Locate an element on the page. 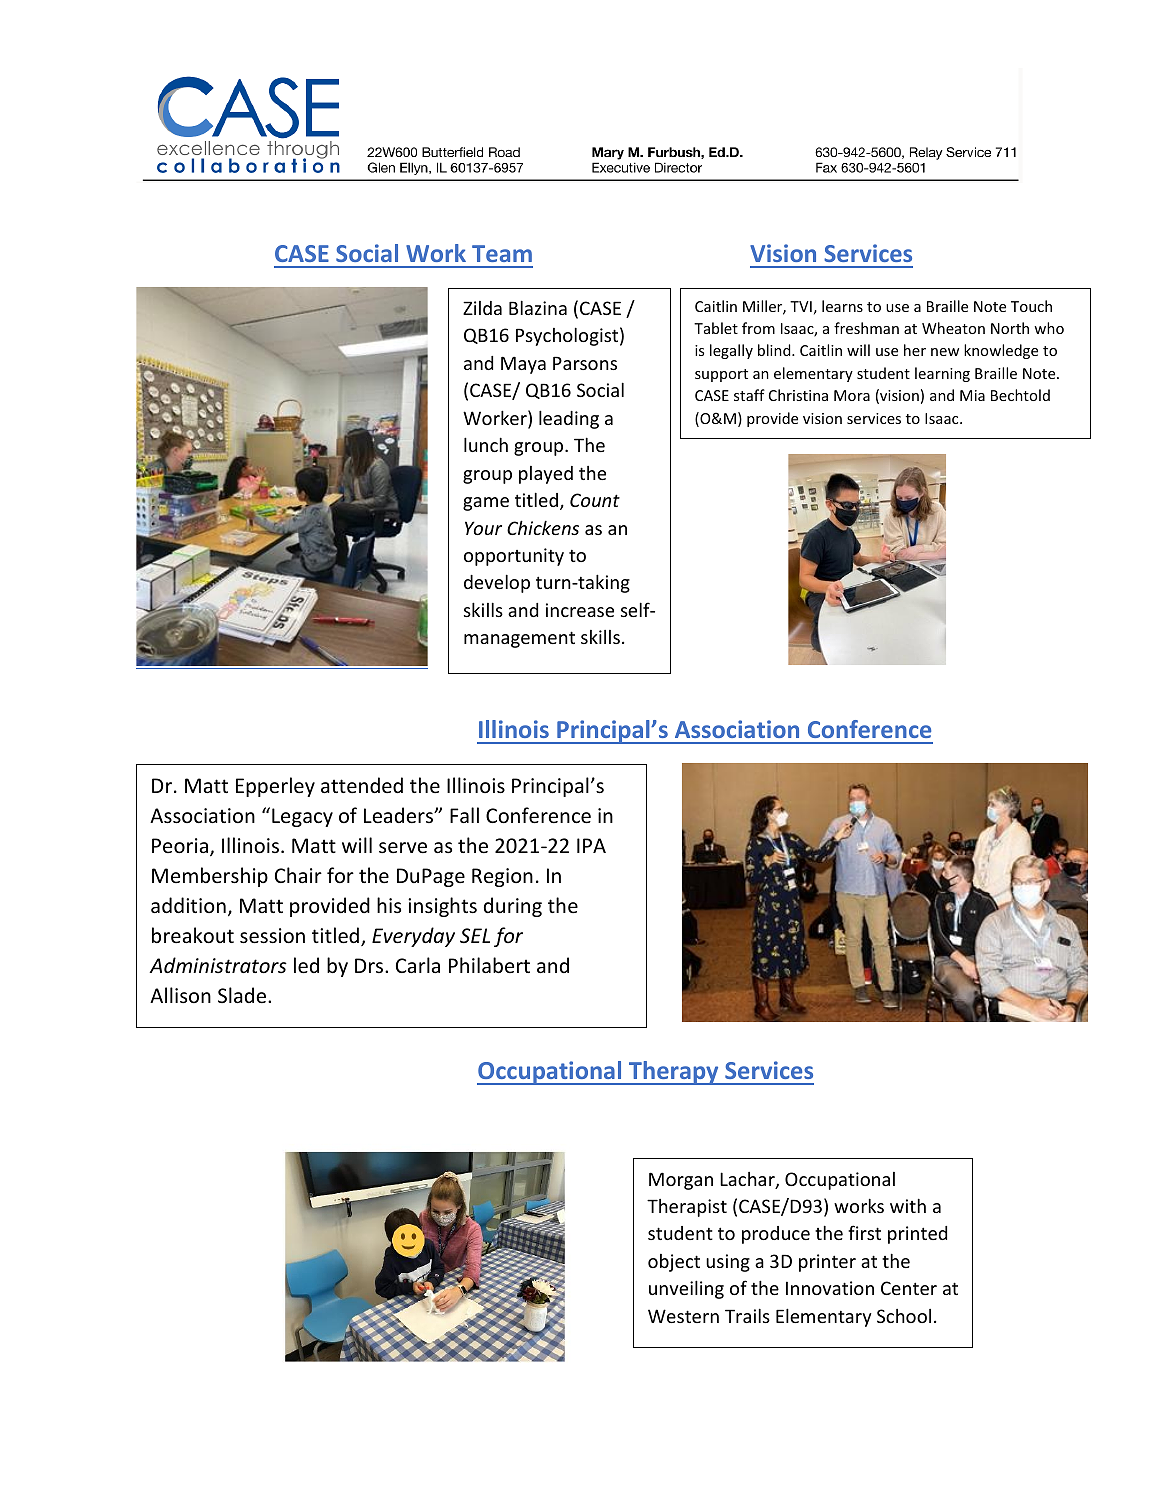  increase is located at coordinates (580, 610).
